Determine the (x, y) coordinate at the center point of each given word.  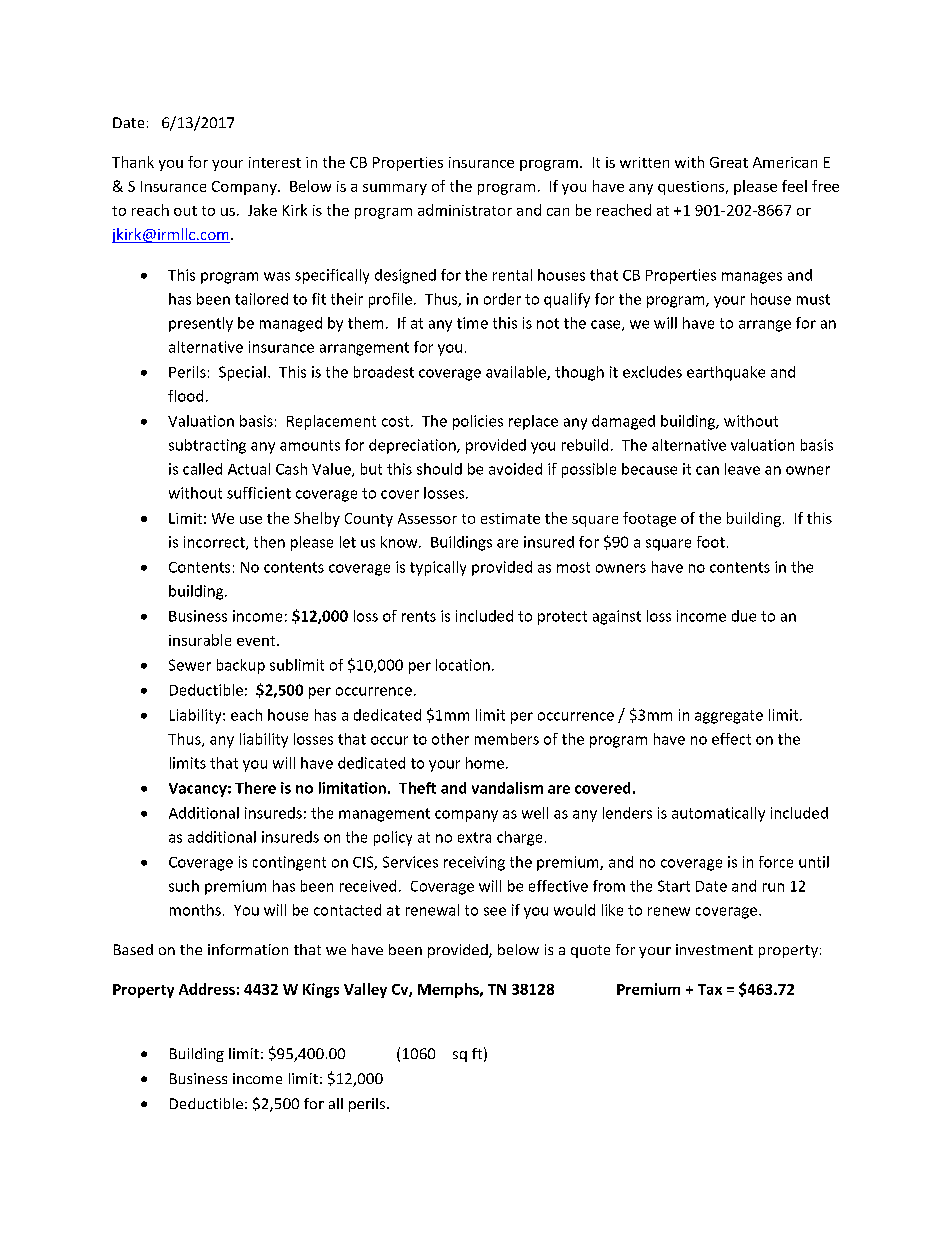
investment (714, 949)
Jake (262, 210)
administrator (465, 210)
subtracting (207, 446)
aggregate (729, 717)
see (495, 911)
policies (478, 422)
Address (207, 989)
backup (241, 666)
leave (742, 469)
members (507, 739)
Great (729, 162)
